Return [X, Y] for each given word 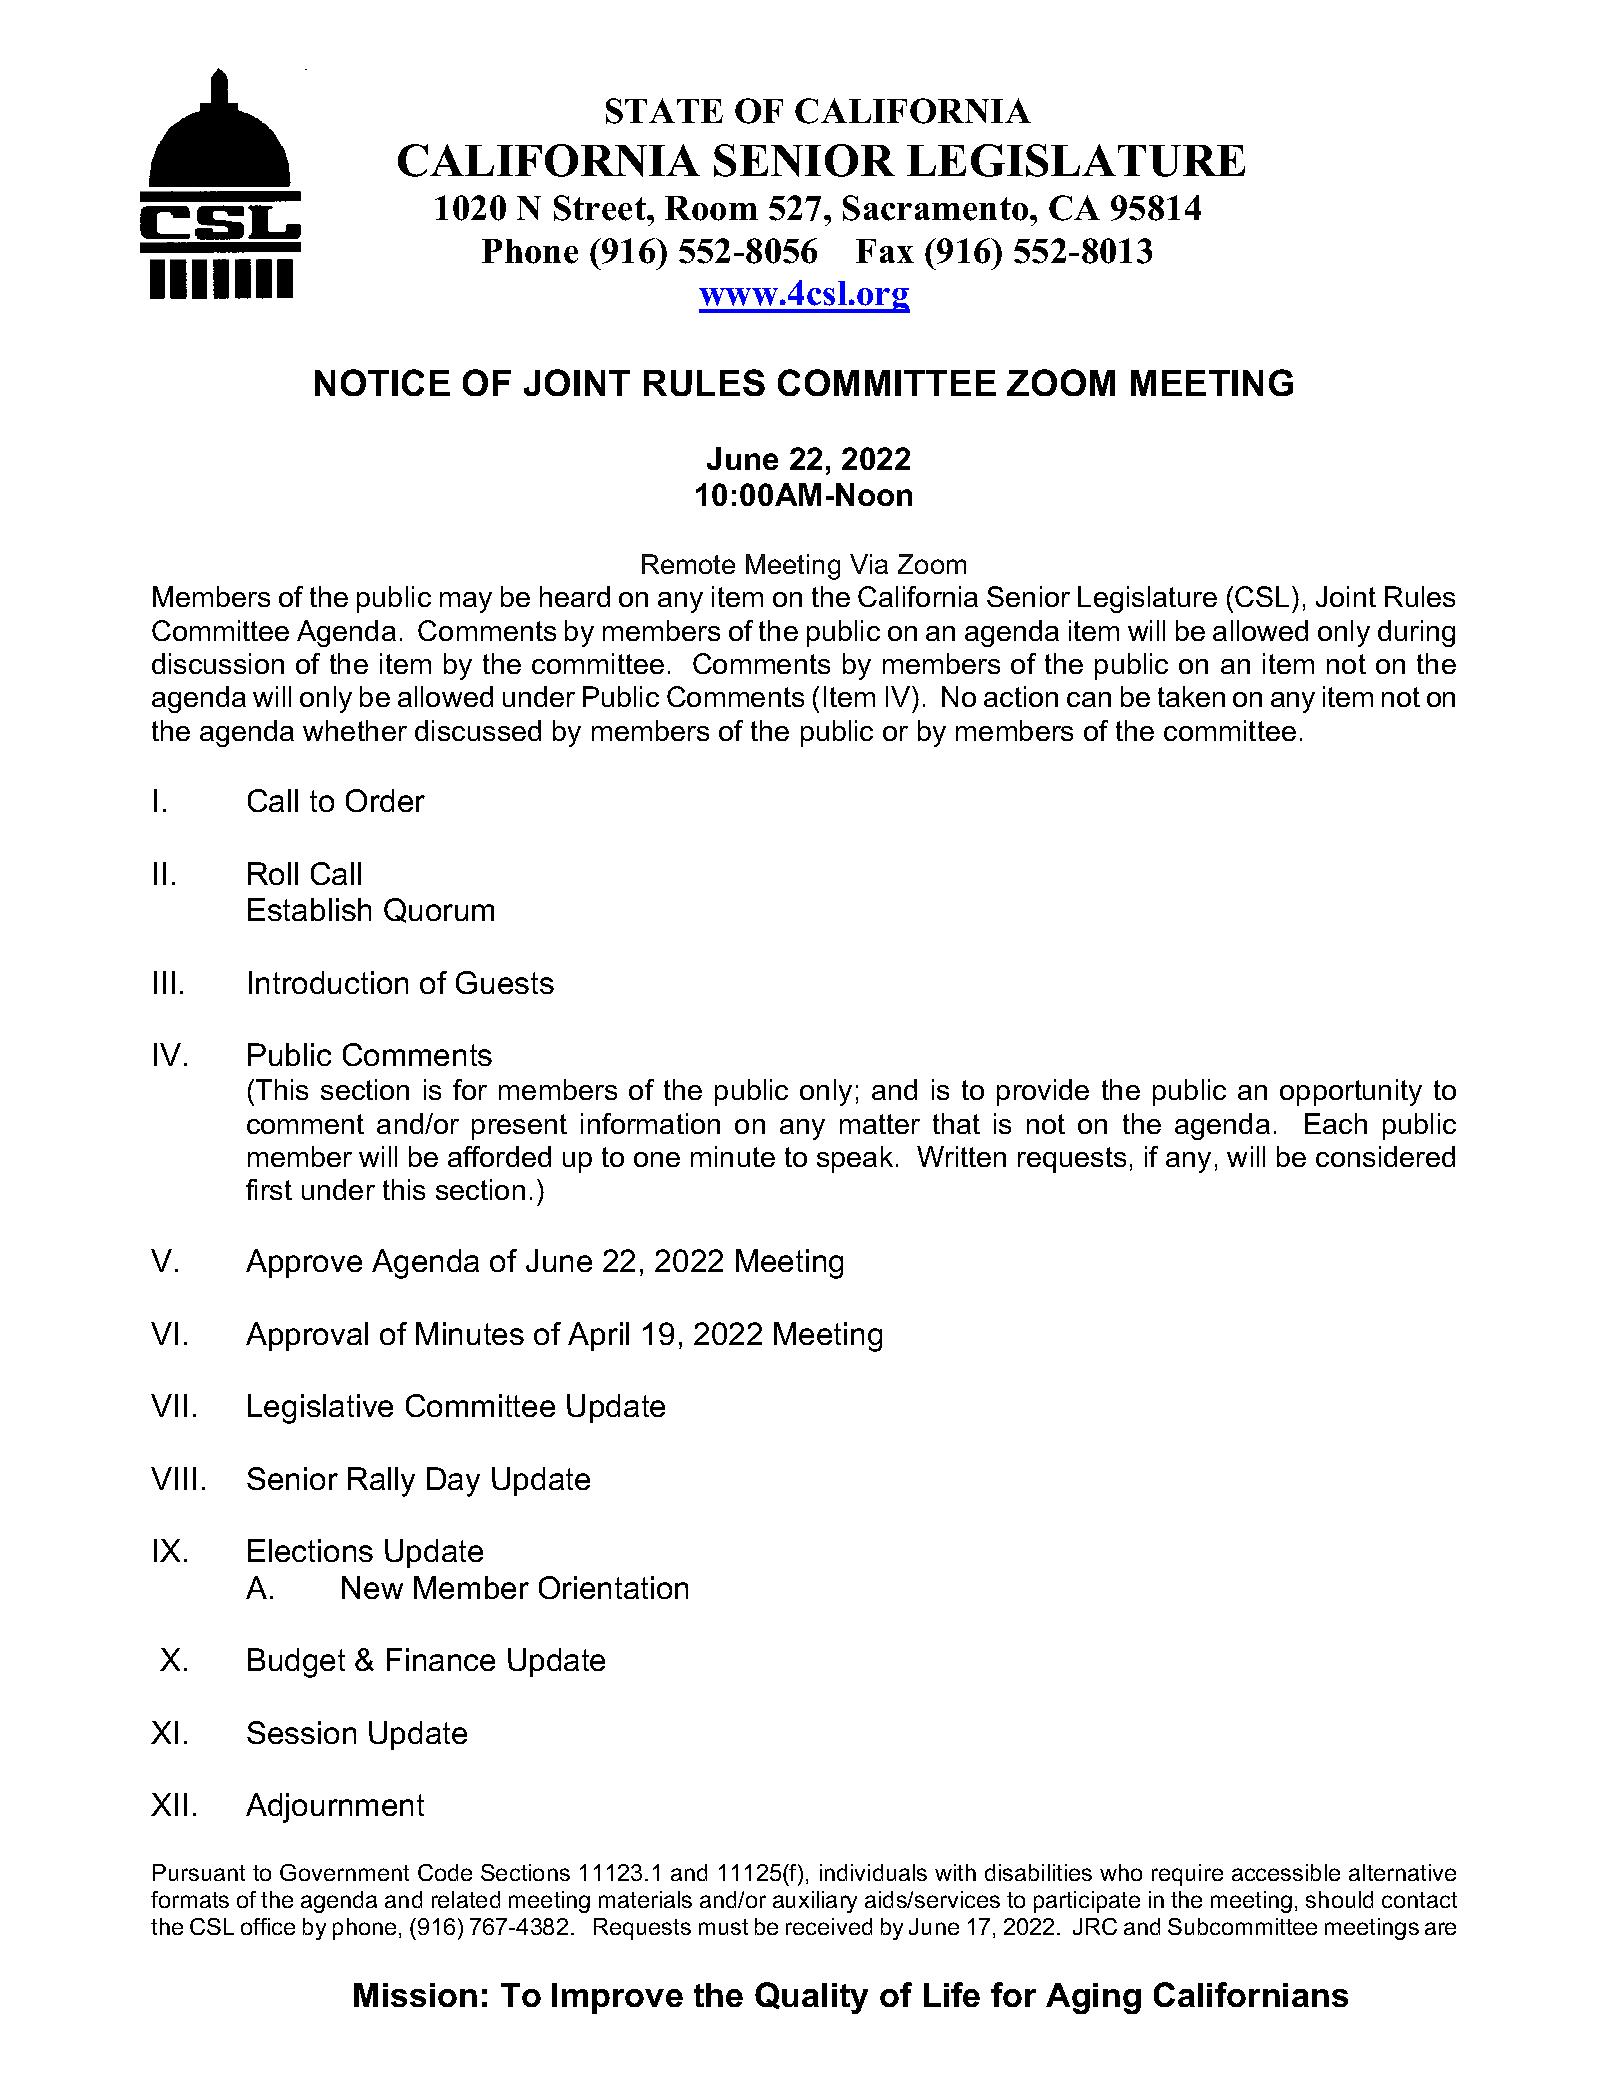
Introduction [328, 982]
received [829, 1926]
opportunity [1351, 1092]
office [268, 1926]
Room [711, 208]
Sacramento [937, 208]
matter [880, 1124]
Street [601, 208]
